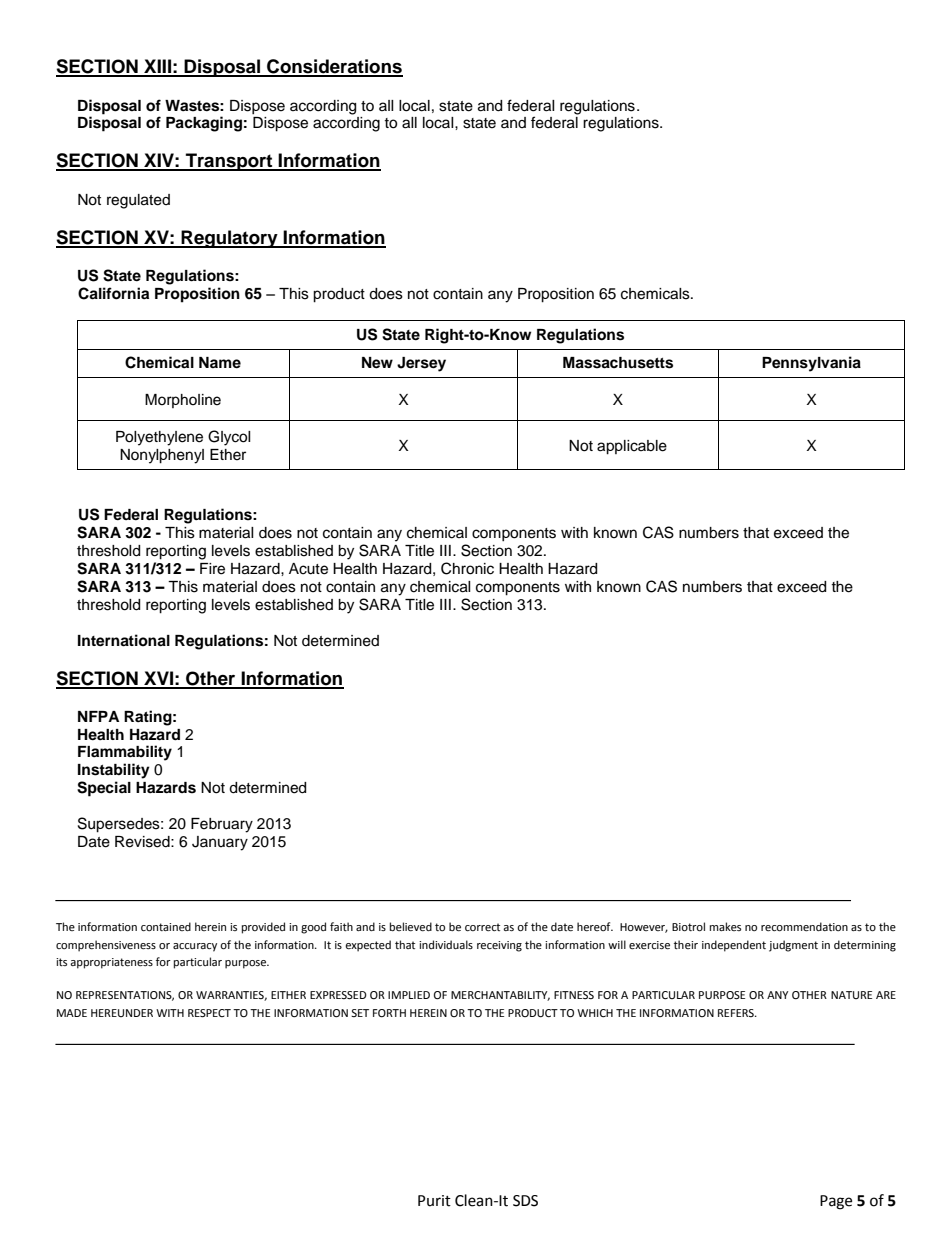 The width and height of the screenshot is (952, 1233). What do you see at coordinates (836, 1202) in the screenshot?
I see `Page` at bounding box center [836, 1202].
